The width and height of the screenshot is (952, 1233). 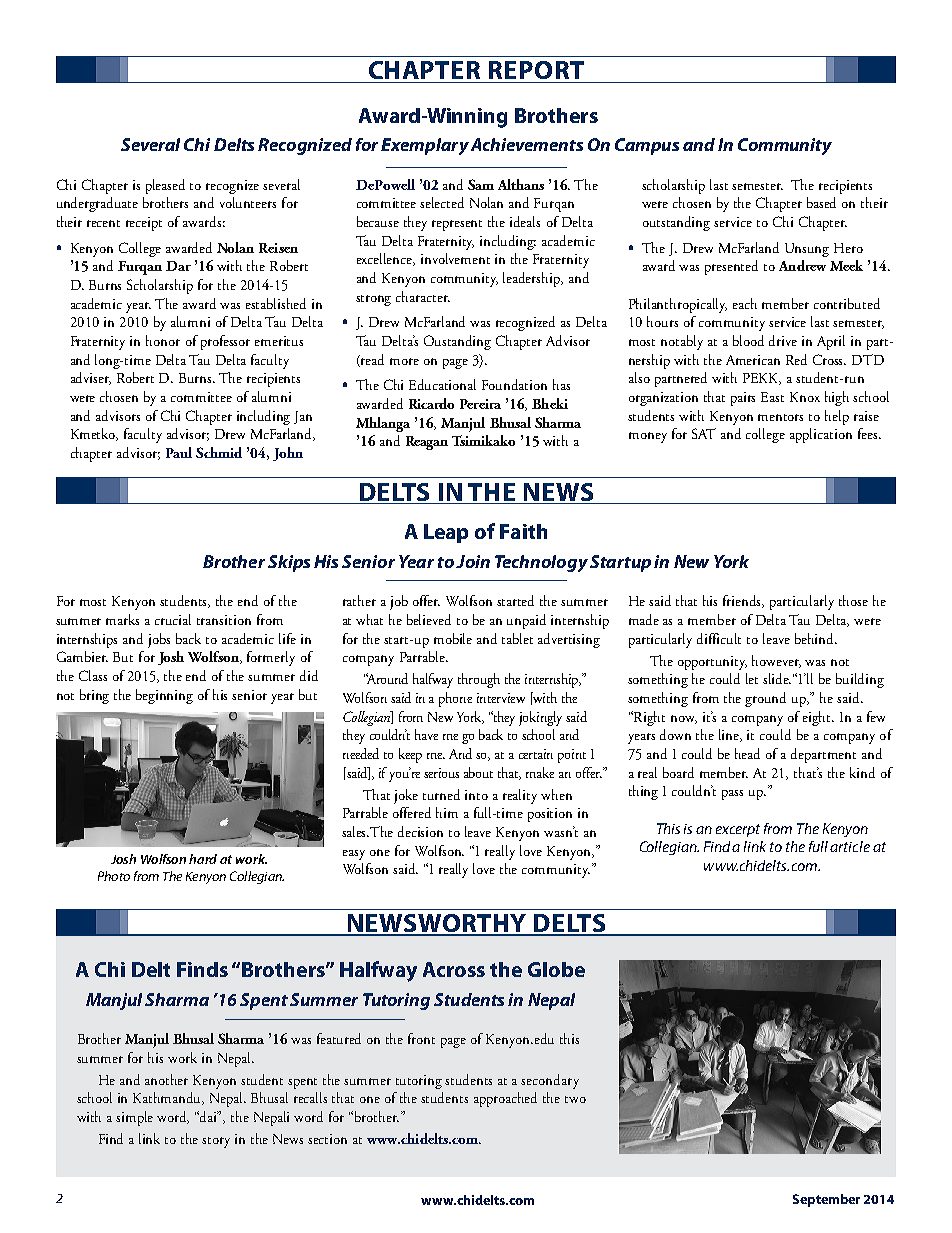 What do you see at coordinates (216, 1142) in the screenshot?
I see `story` at bounding box center [216, 1142].
